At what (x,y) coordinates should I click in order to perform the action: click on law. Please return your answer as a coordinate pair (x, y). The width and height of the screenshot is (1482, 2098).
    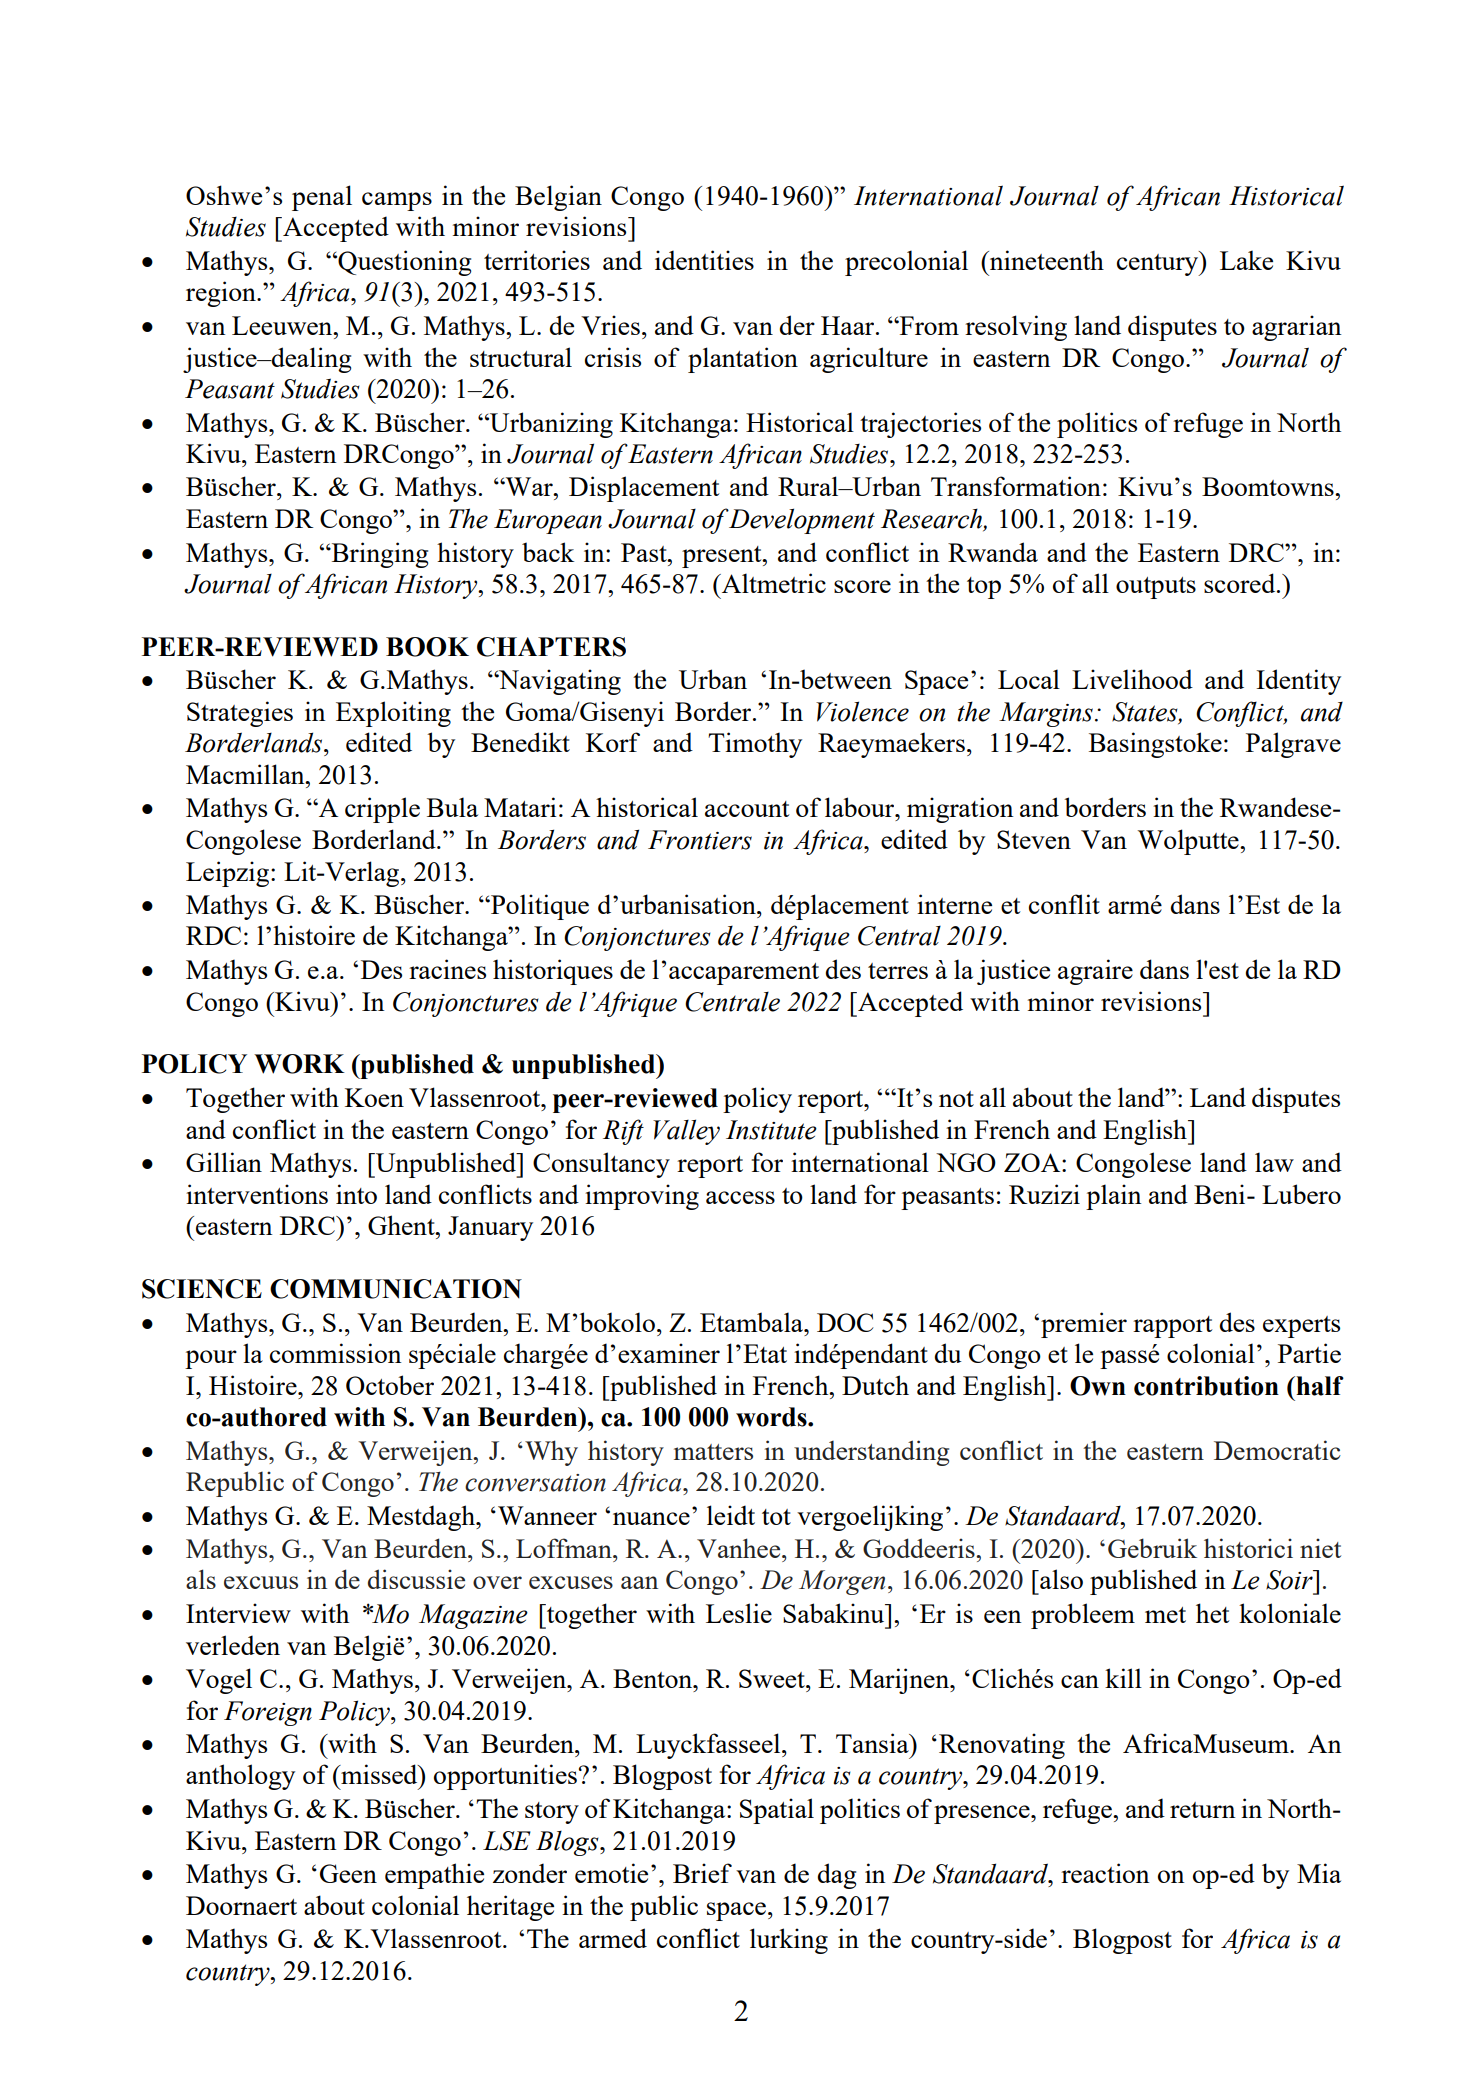
    Looking at the image, I should click on (1274, 1162).
